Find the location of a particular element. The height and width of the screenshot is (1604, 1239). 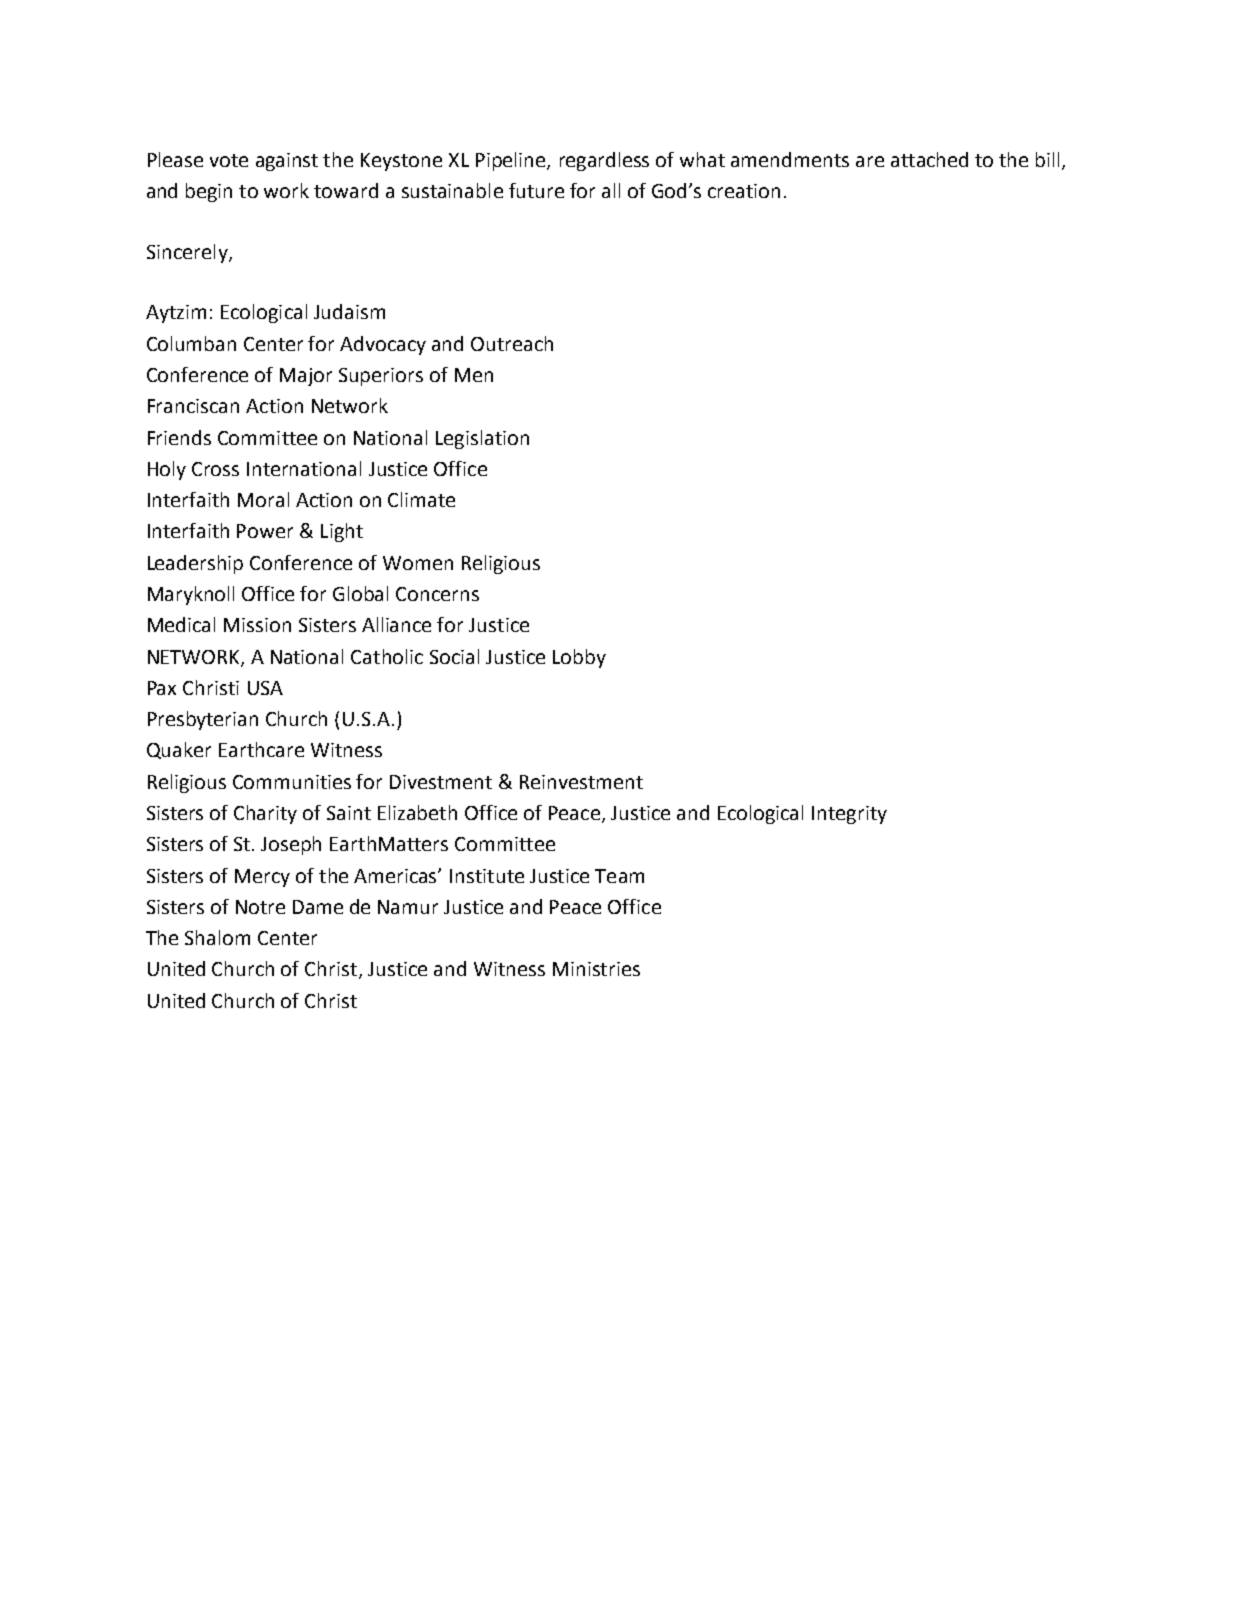

Ministries is located at coordinates (596, 969).
